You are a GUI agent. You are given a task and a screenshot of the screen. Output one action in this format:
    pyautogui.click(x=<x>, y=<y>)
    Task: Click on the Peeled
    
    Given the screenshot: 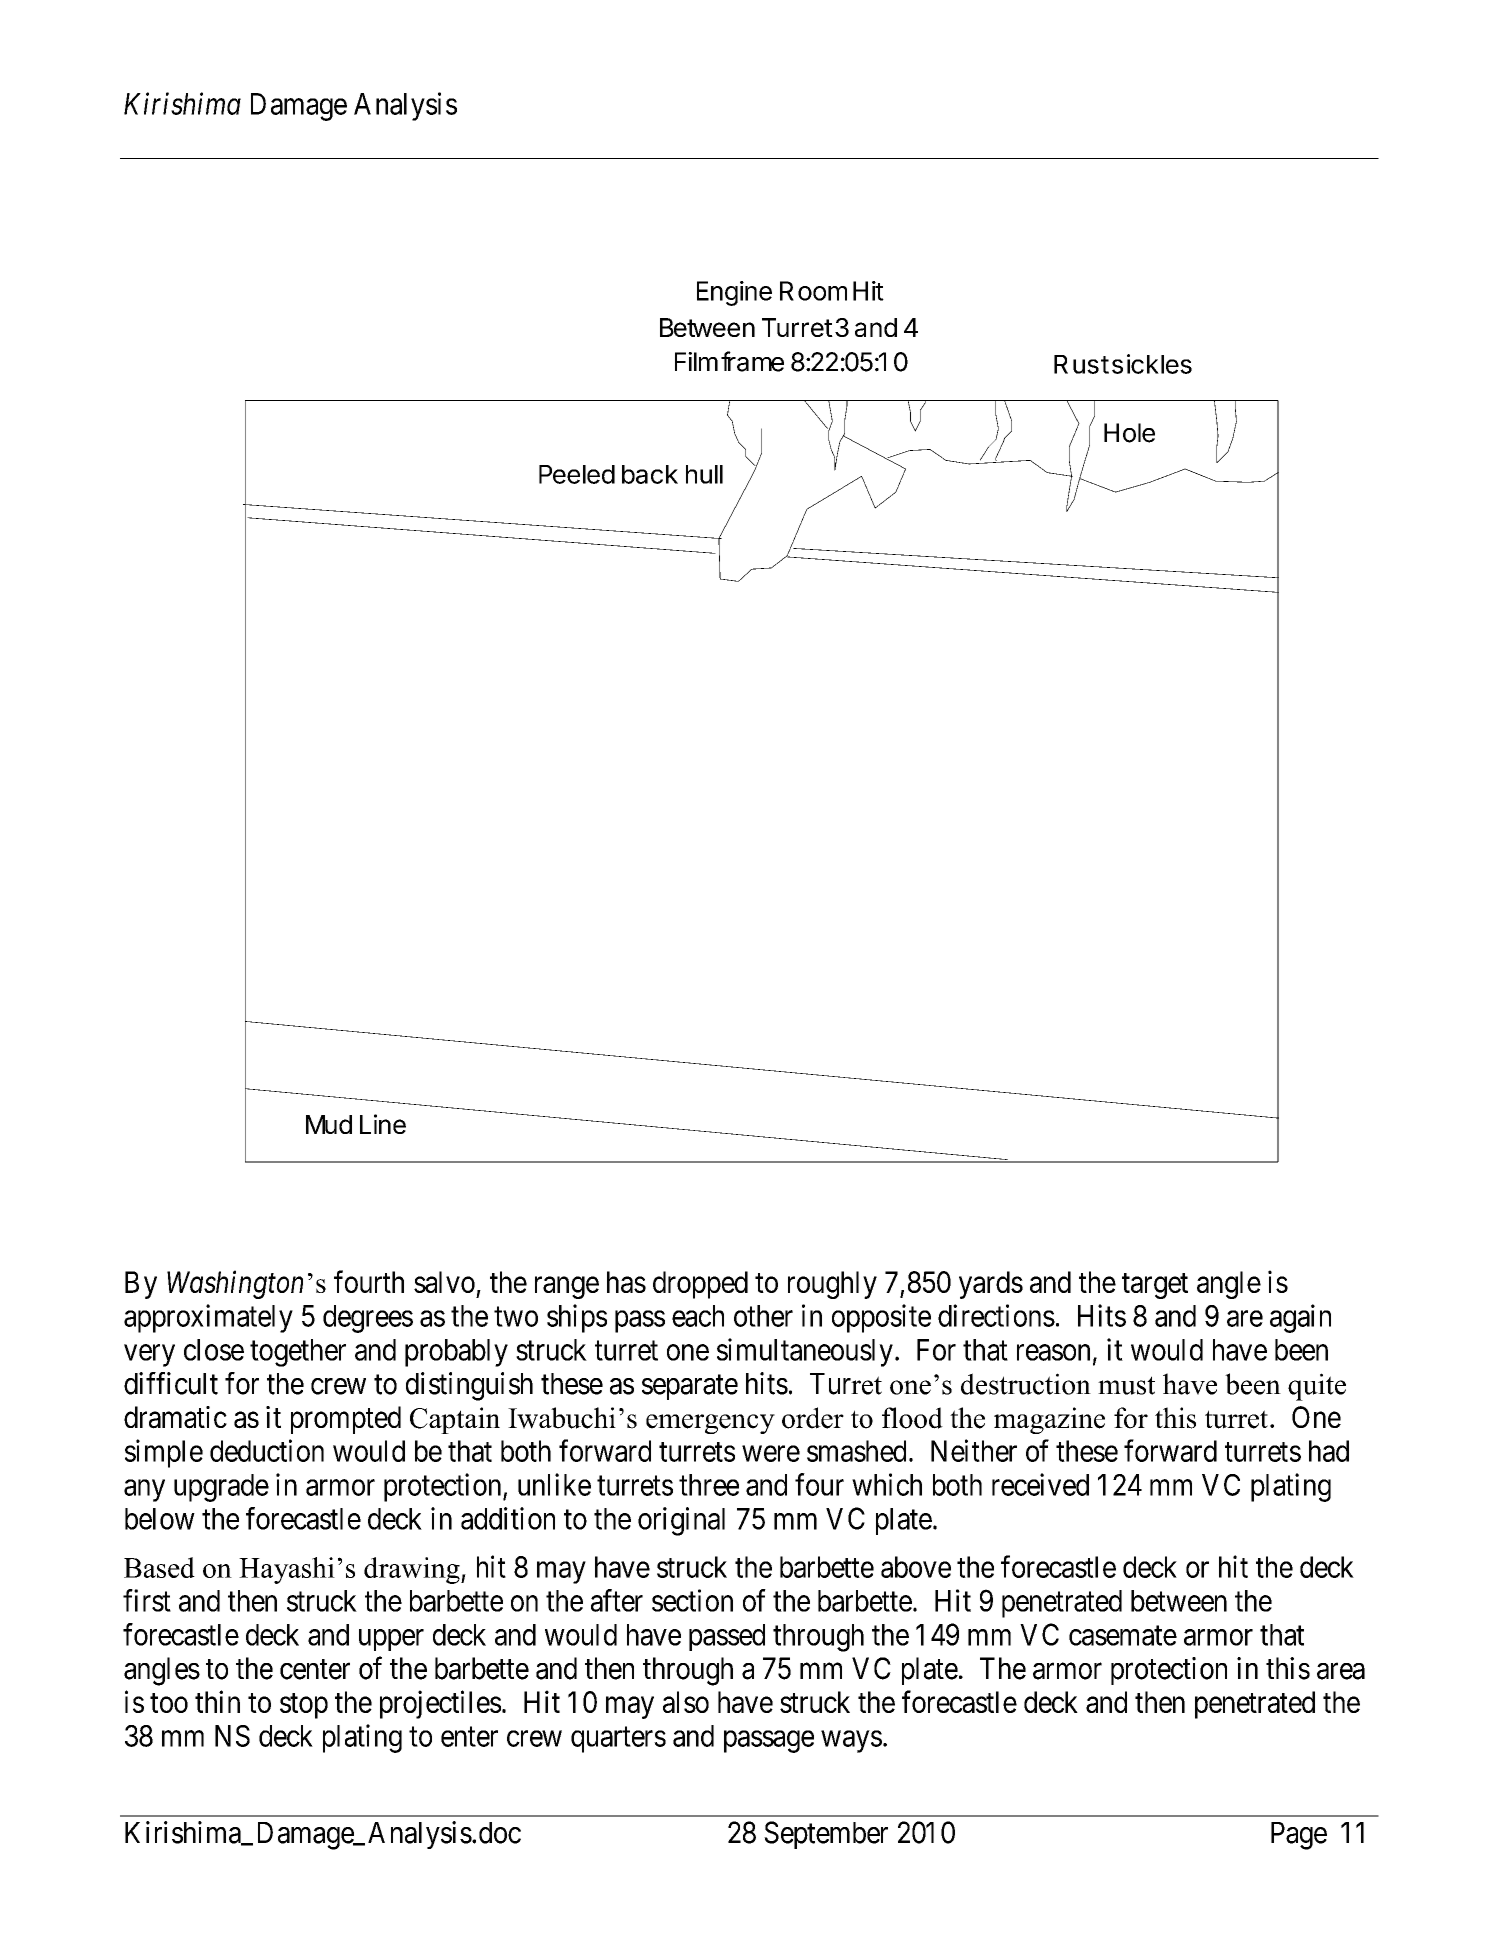 What is the action you would take?
    pyautogui.click(x=577, y=474)
